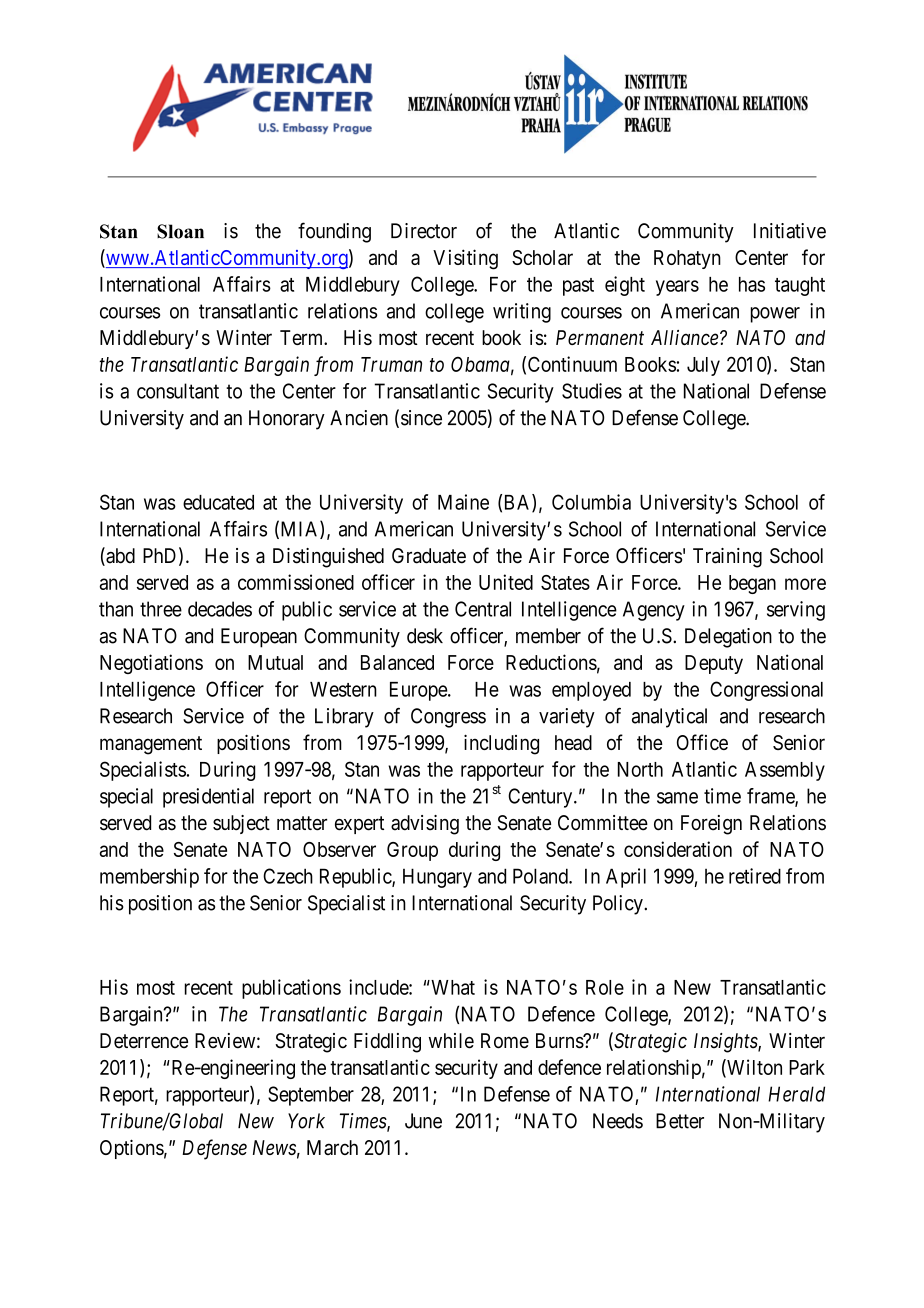  What do you see at coordinates (703, 366) in the screenshot?
I see `July` at bounding box center [703, 366].
